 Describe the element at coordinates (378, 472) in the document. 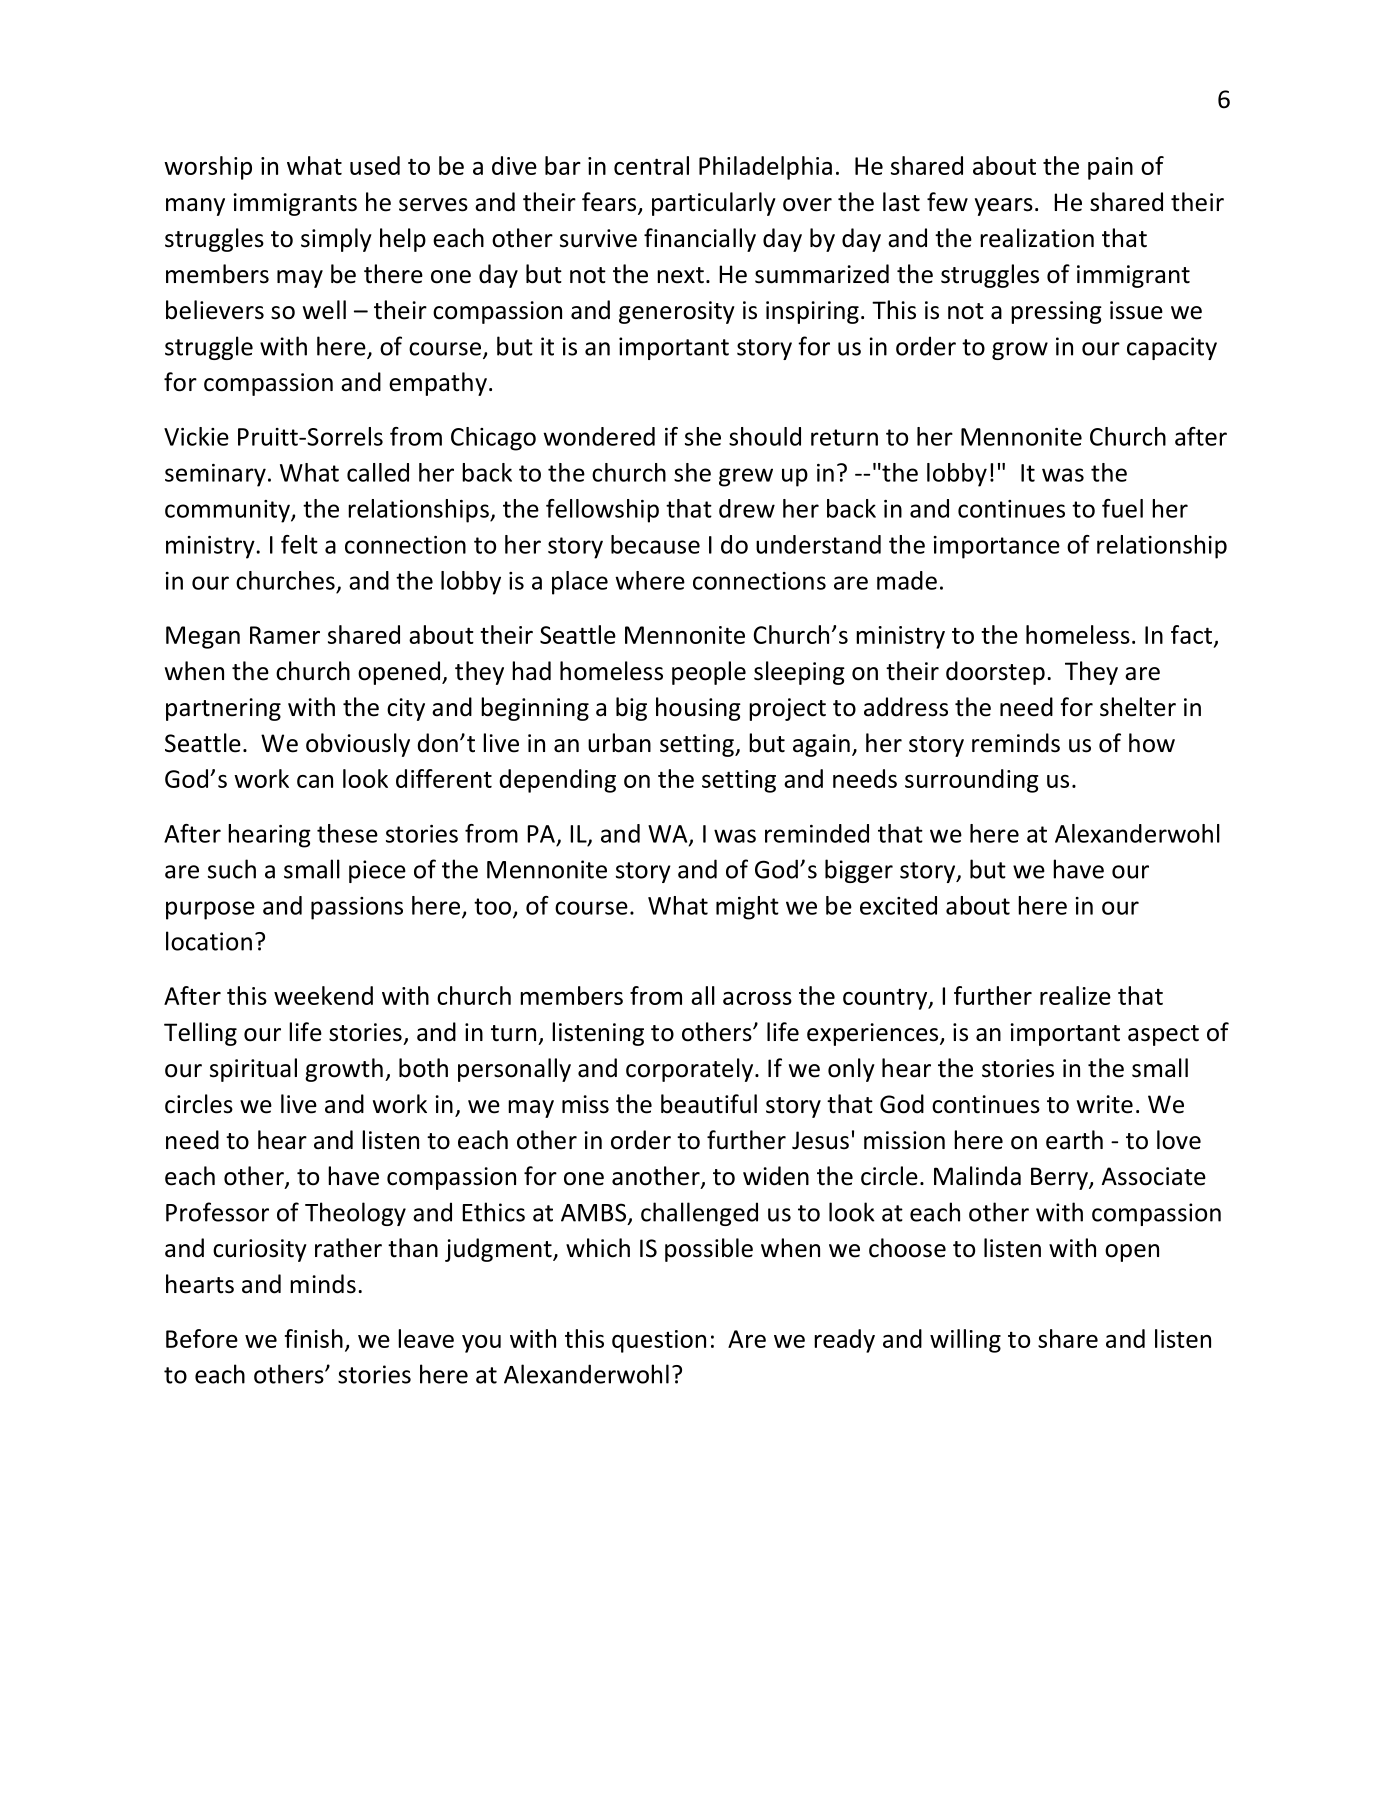

I see `called` at that location.
